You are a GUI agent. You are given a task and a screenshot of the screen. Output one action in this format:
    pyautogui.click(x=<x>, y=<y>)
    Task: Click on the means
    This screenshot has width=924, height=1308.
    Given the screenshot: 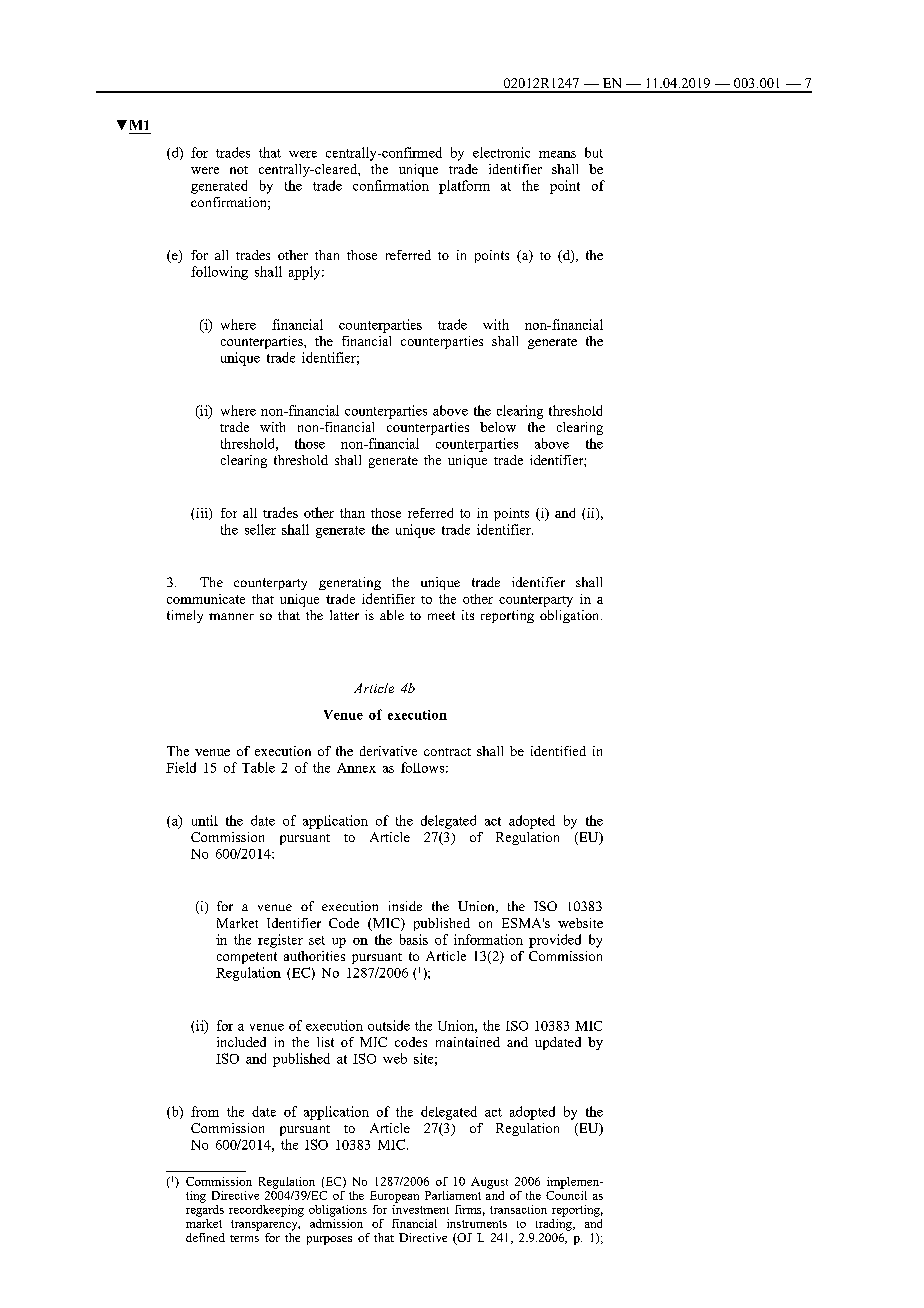 What is the action you would take?
    pyautogui.click(x=557, y=154)
